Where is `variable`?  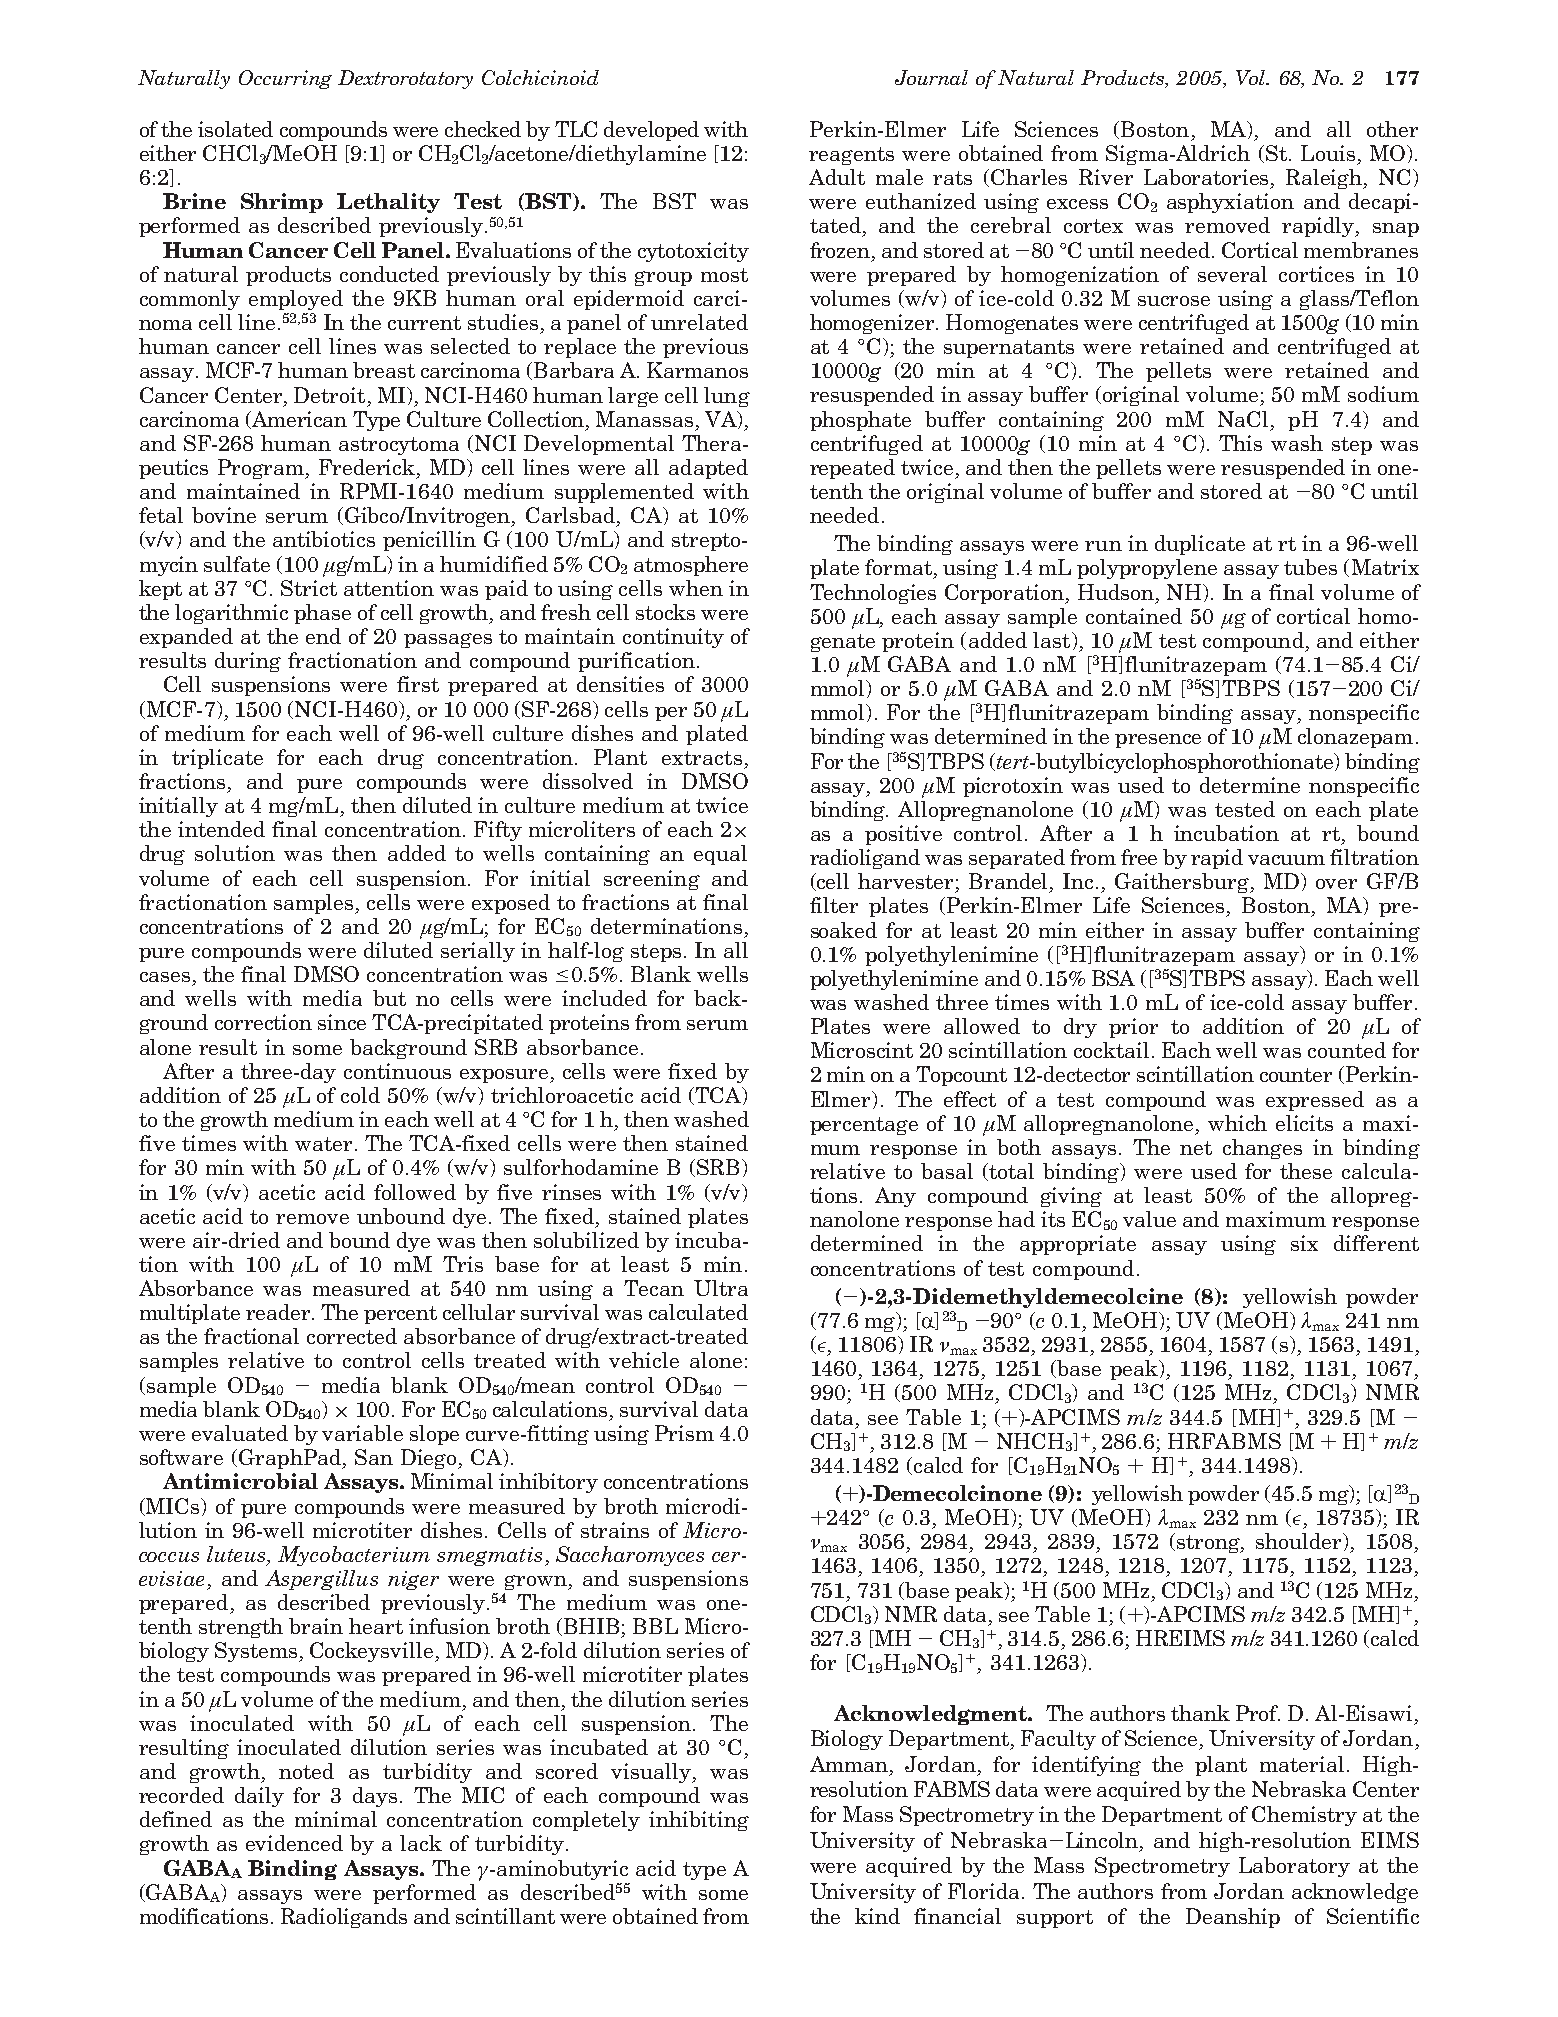
variable is located at coordinates (362, 1433).
